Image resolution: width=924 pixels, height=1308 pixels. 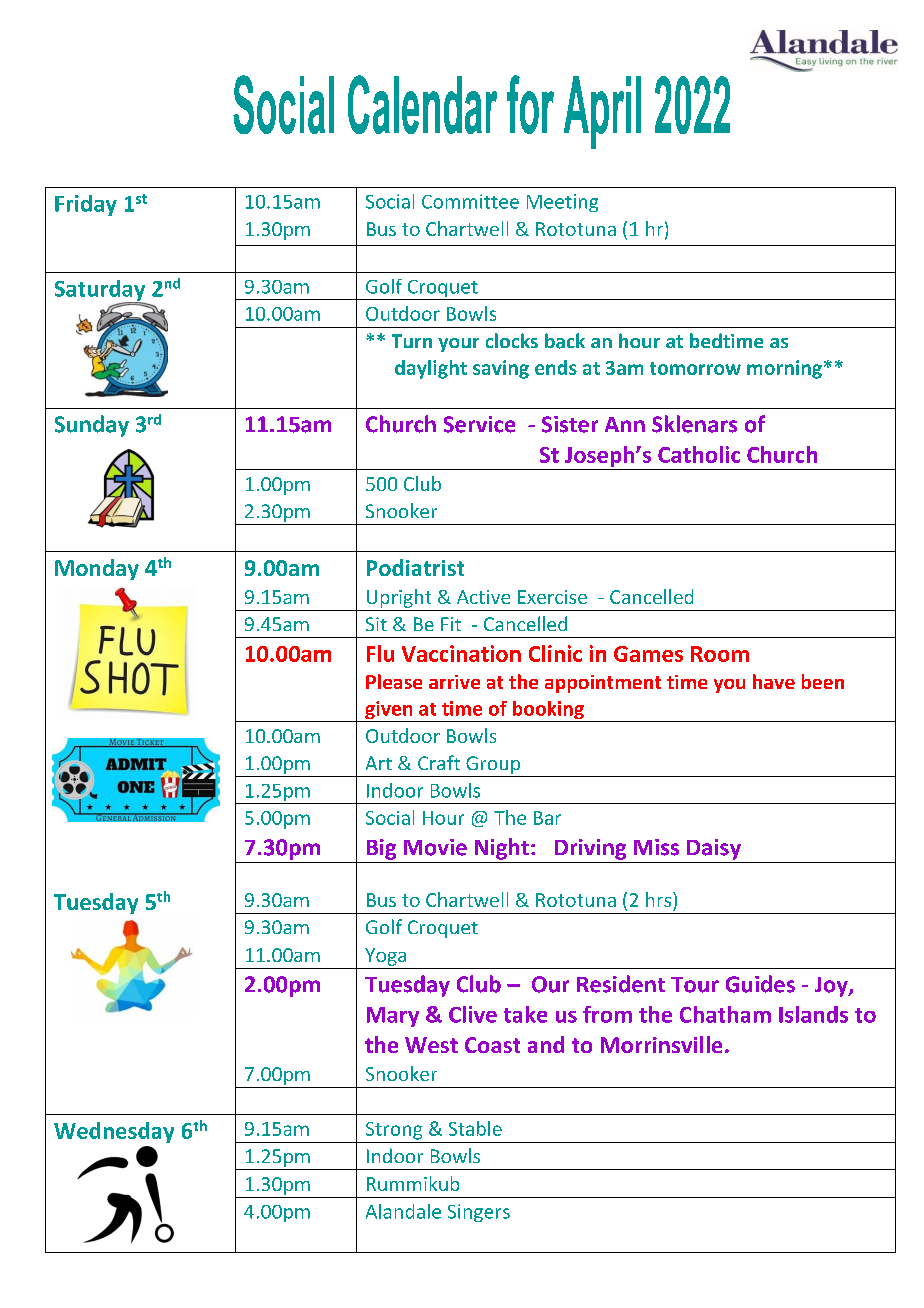 What do you see at coordinates (454, 682) in the screenshot?
I see `arrive` at bounding box center [454, 682].
